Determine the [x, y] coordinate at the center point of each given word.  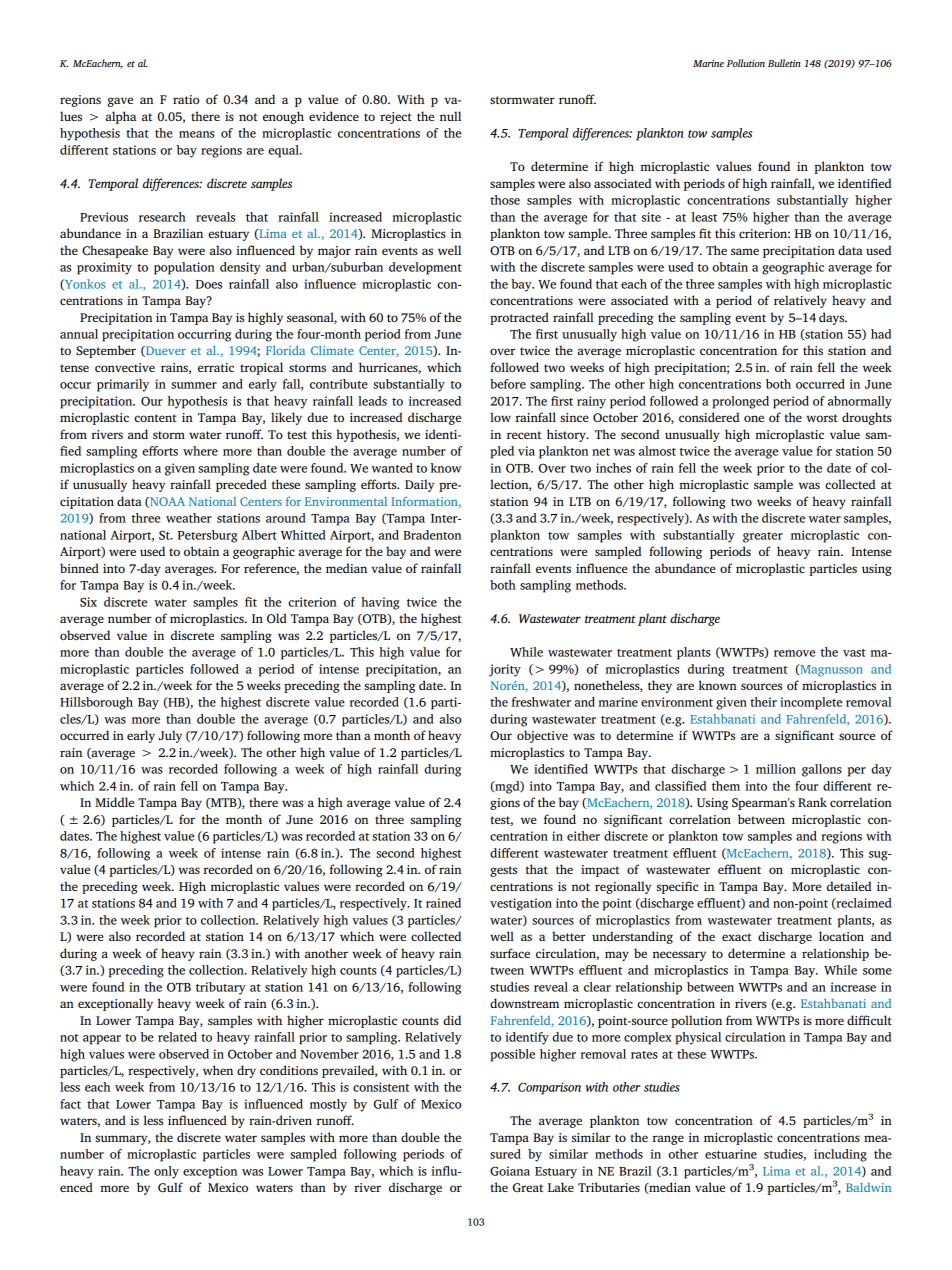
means [197, 134]
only [166, 1172]
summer [194, 385]
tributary [221, 988]
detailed [849, 886]
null [450, 116]
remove [794, 653]
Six [88, 602]
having [380, 603]
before [508, 384]
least [704, 217]
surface [510, 953]
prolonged [741, 402]
